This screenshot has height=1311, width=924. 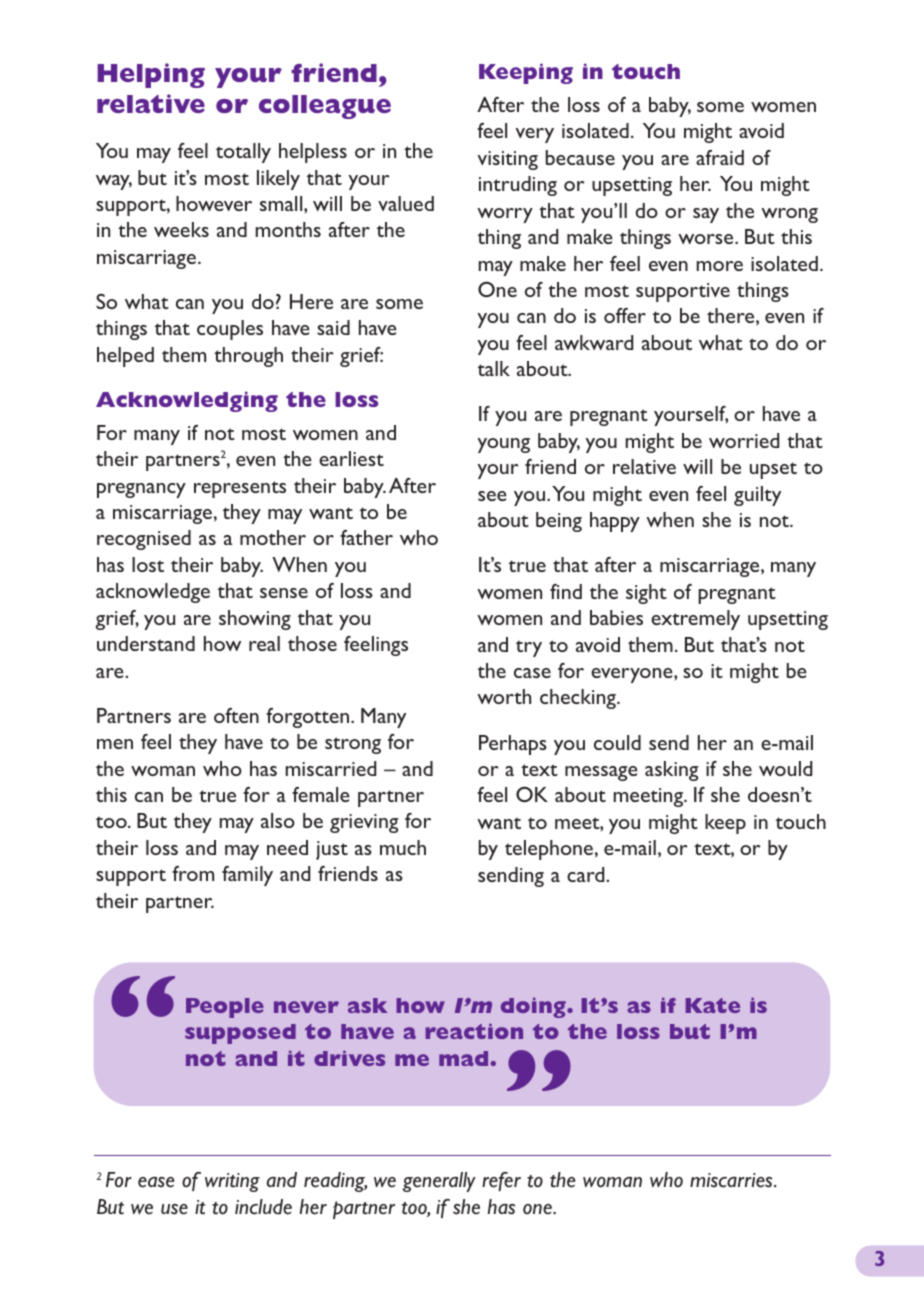 I want to click on from, so click(x=193, y=873).
